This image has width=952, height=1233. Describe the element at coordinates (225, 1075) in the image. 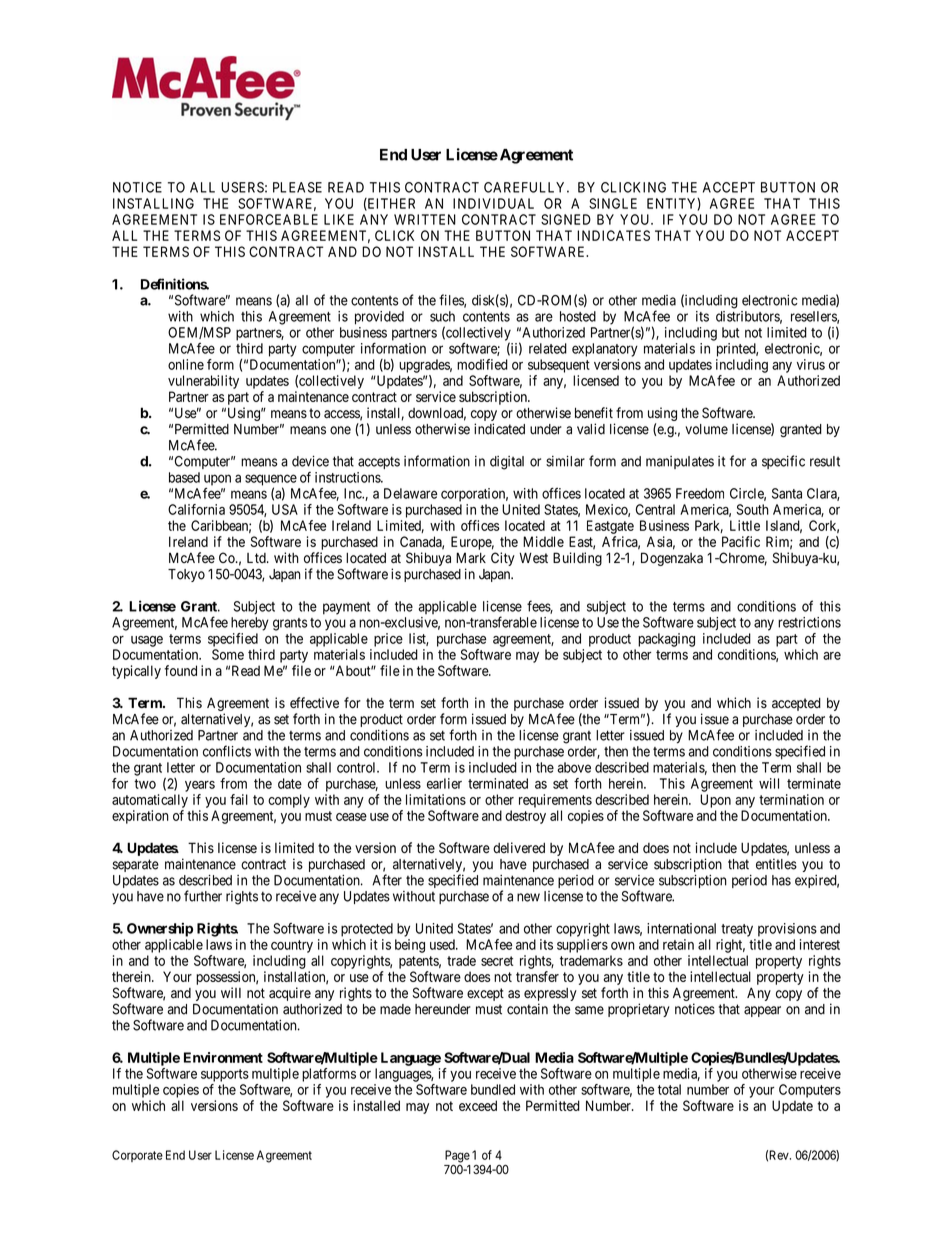

I see `supports` at that location.
